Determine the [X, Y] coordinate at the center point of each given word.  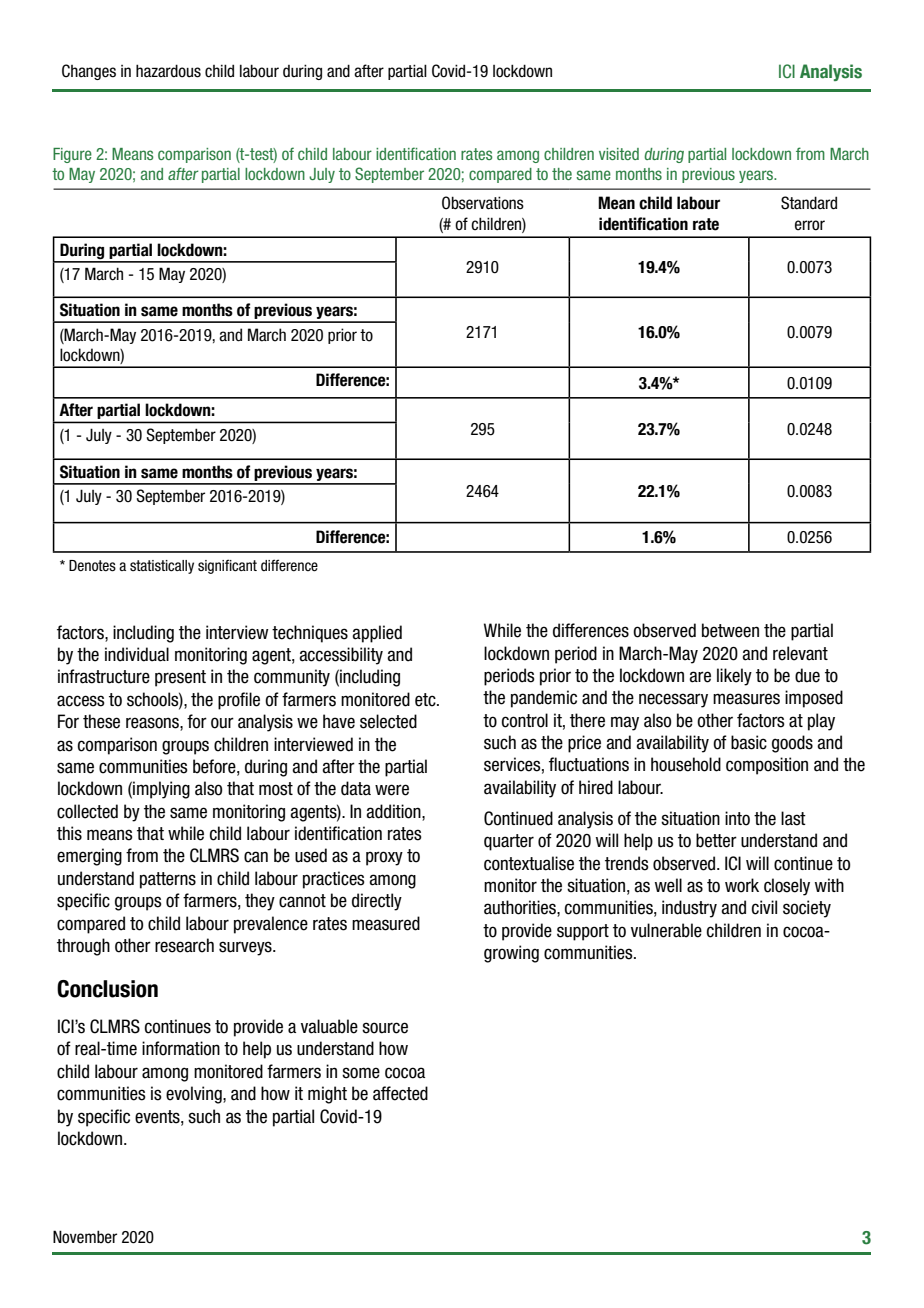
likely [734, 677]
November [85, 1237]
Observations [483, 203]
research [184, 945]
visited [619, 154]
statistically [162, 567]
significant [227, 566]
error [810, 225]
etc [426, 700]
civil [764, 907]
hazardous [168, 71]
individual [137, 654]
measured [386, 923]
